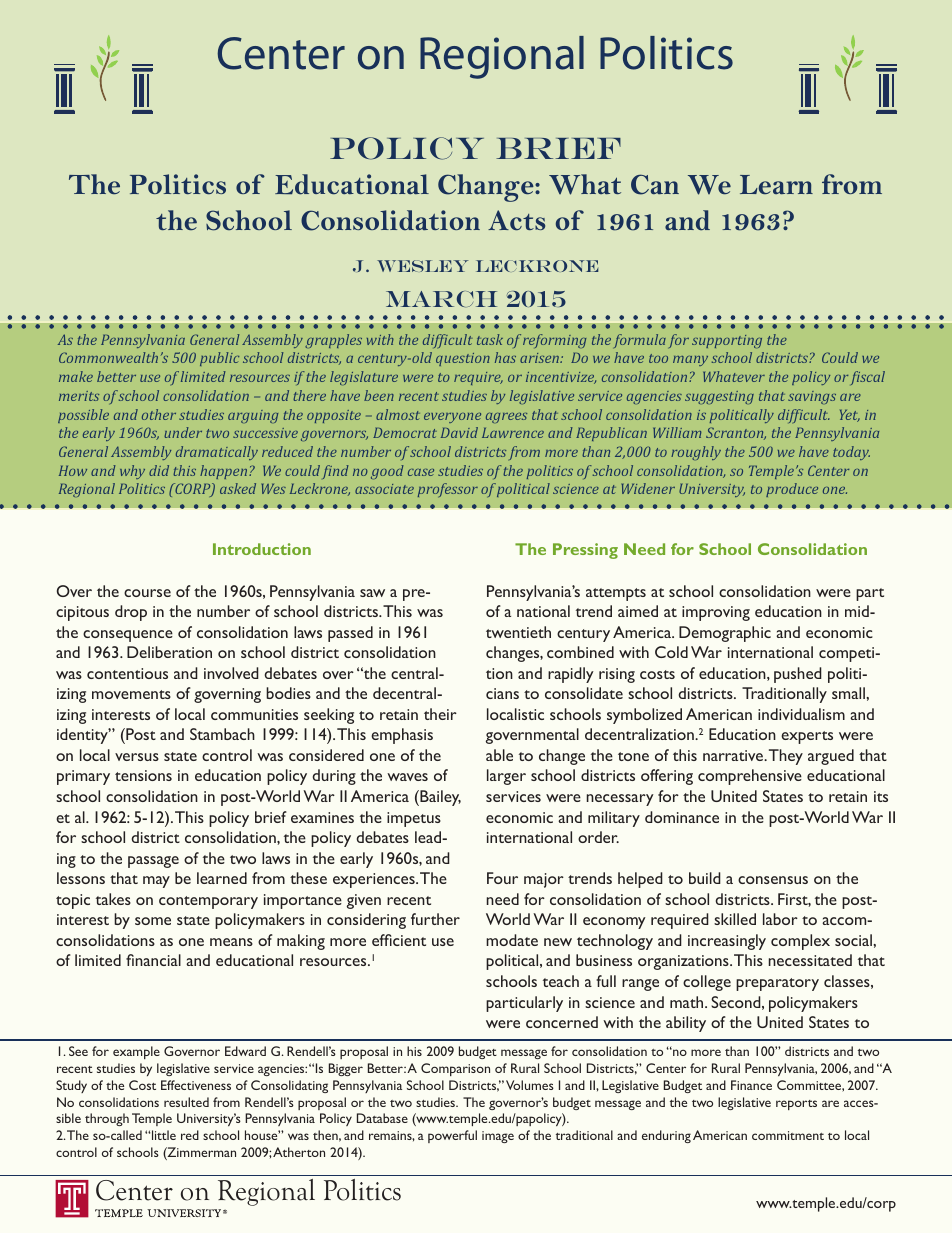  I want to click on comprehensive, so click(750, 777).
